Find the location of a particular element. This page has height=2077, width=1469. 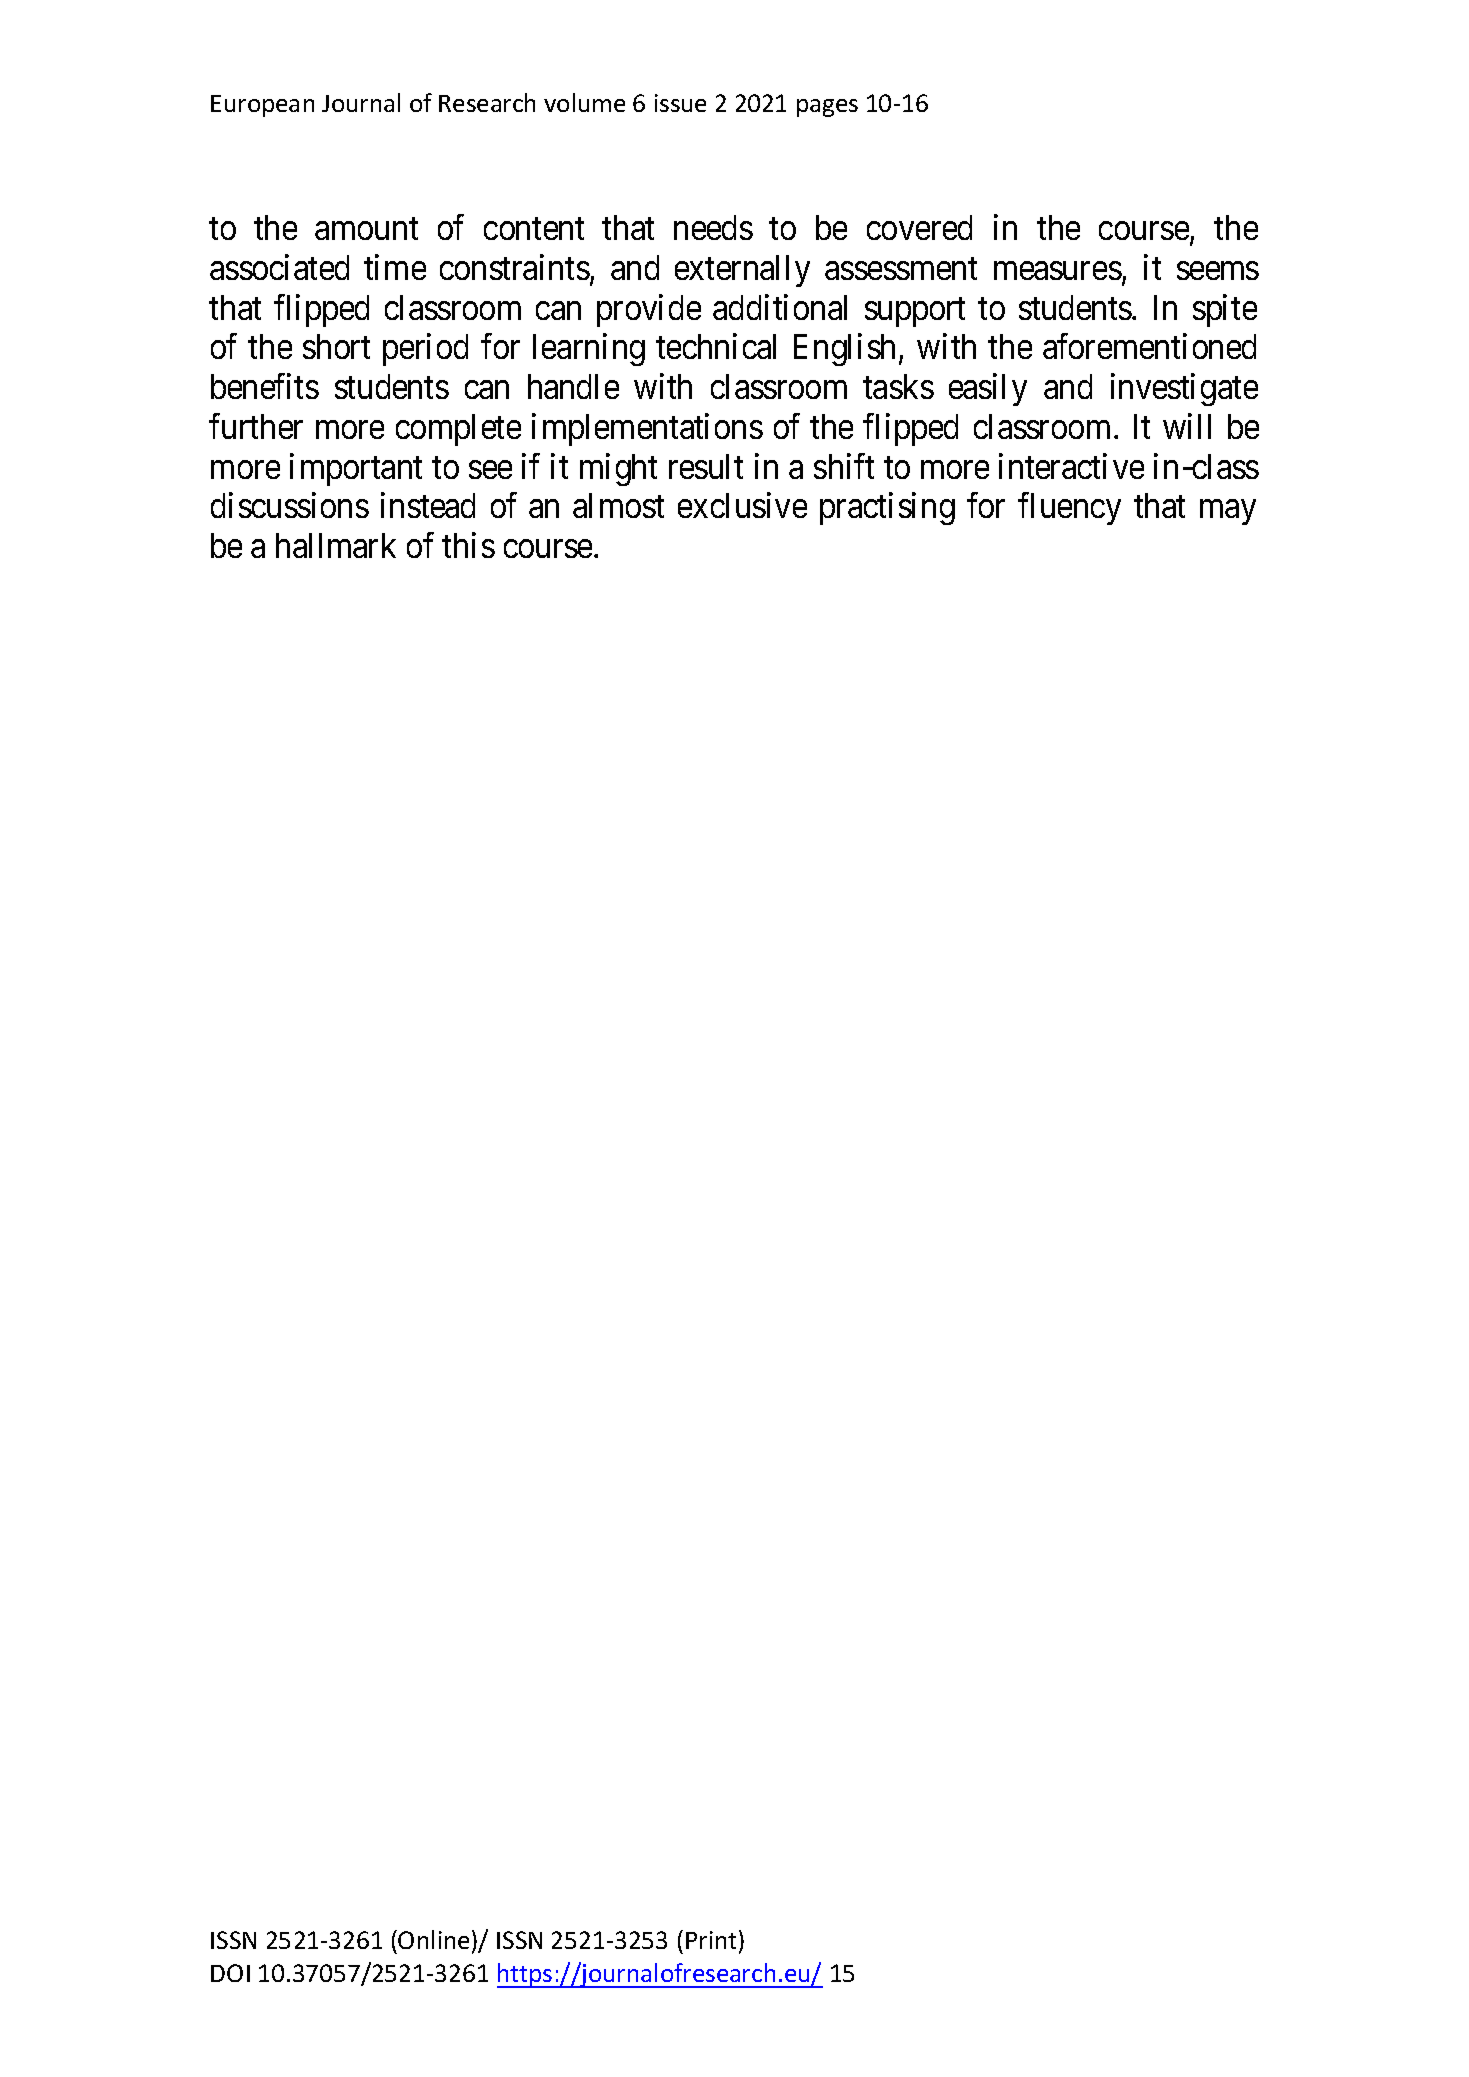

Online is located at coordinates (433, 1939).
